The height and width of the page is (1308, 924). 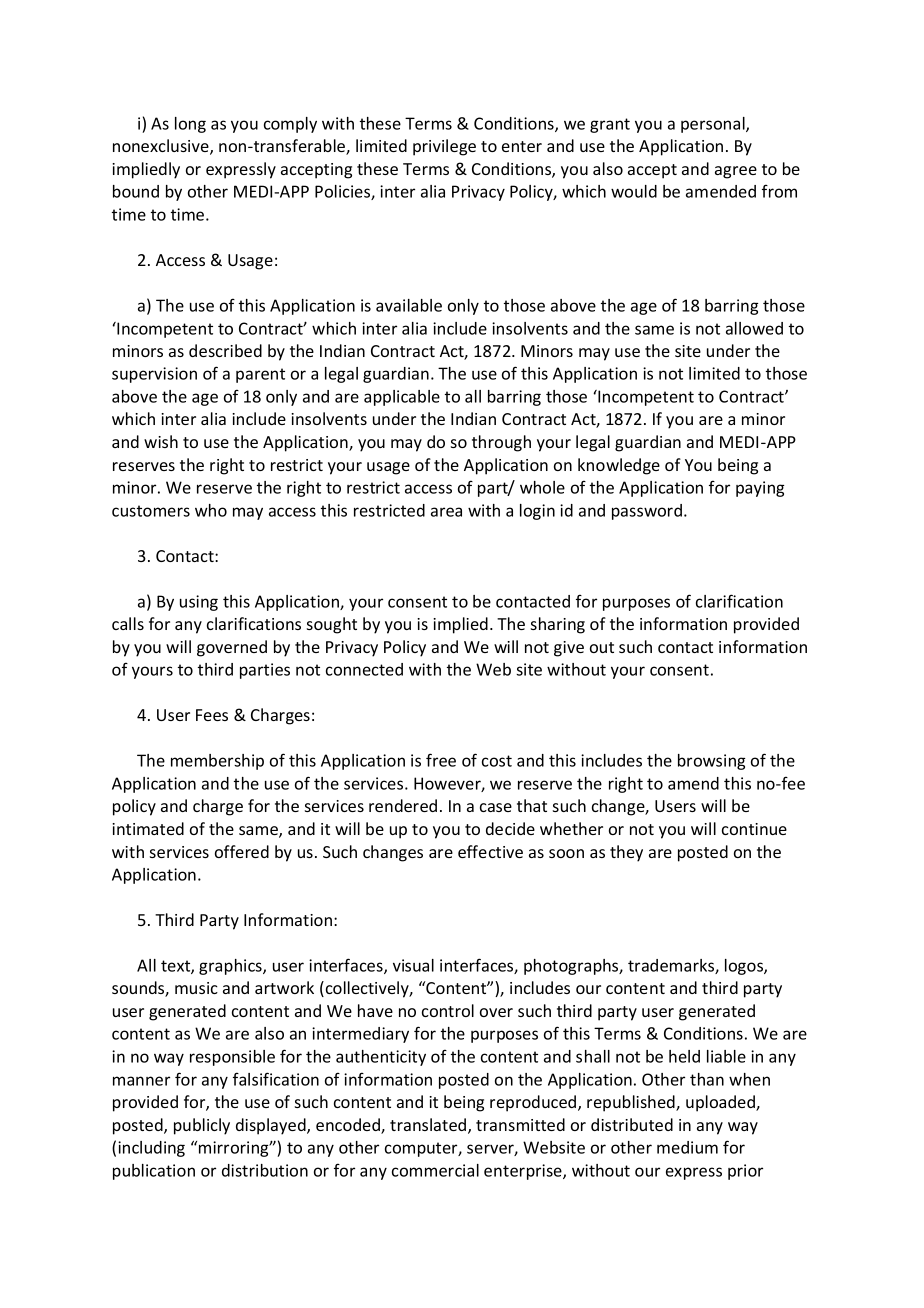 I want to click on translated, so click(x=429, y=1126).
